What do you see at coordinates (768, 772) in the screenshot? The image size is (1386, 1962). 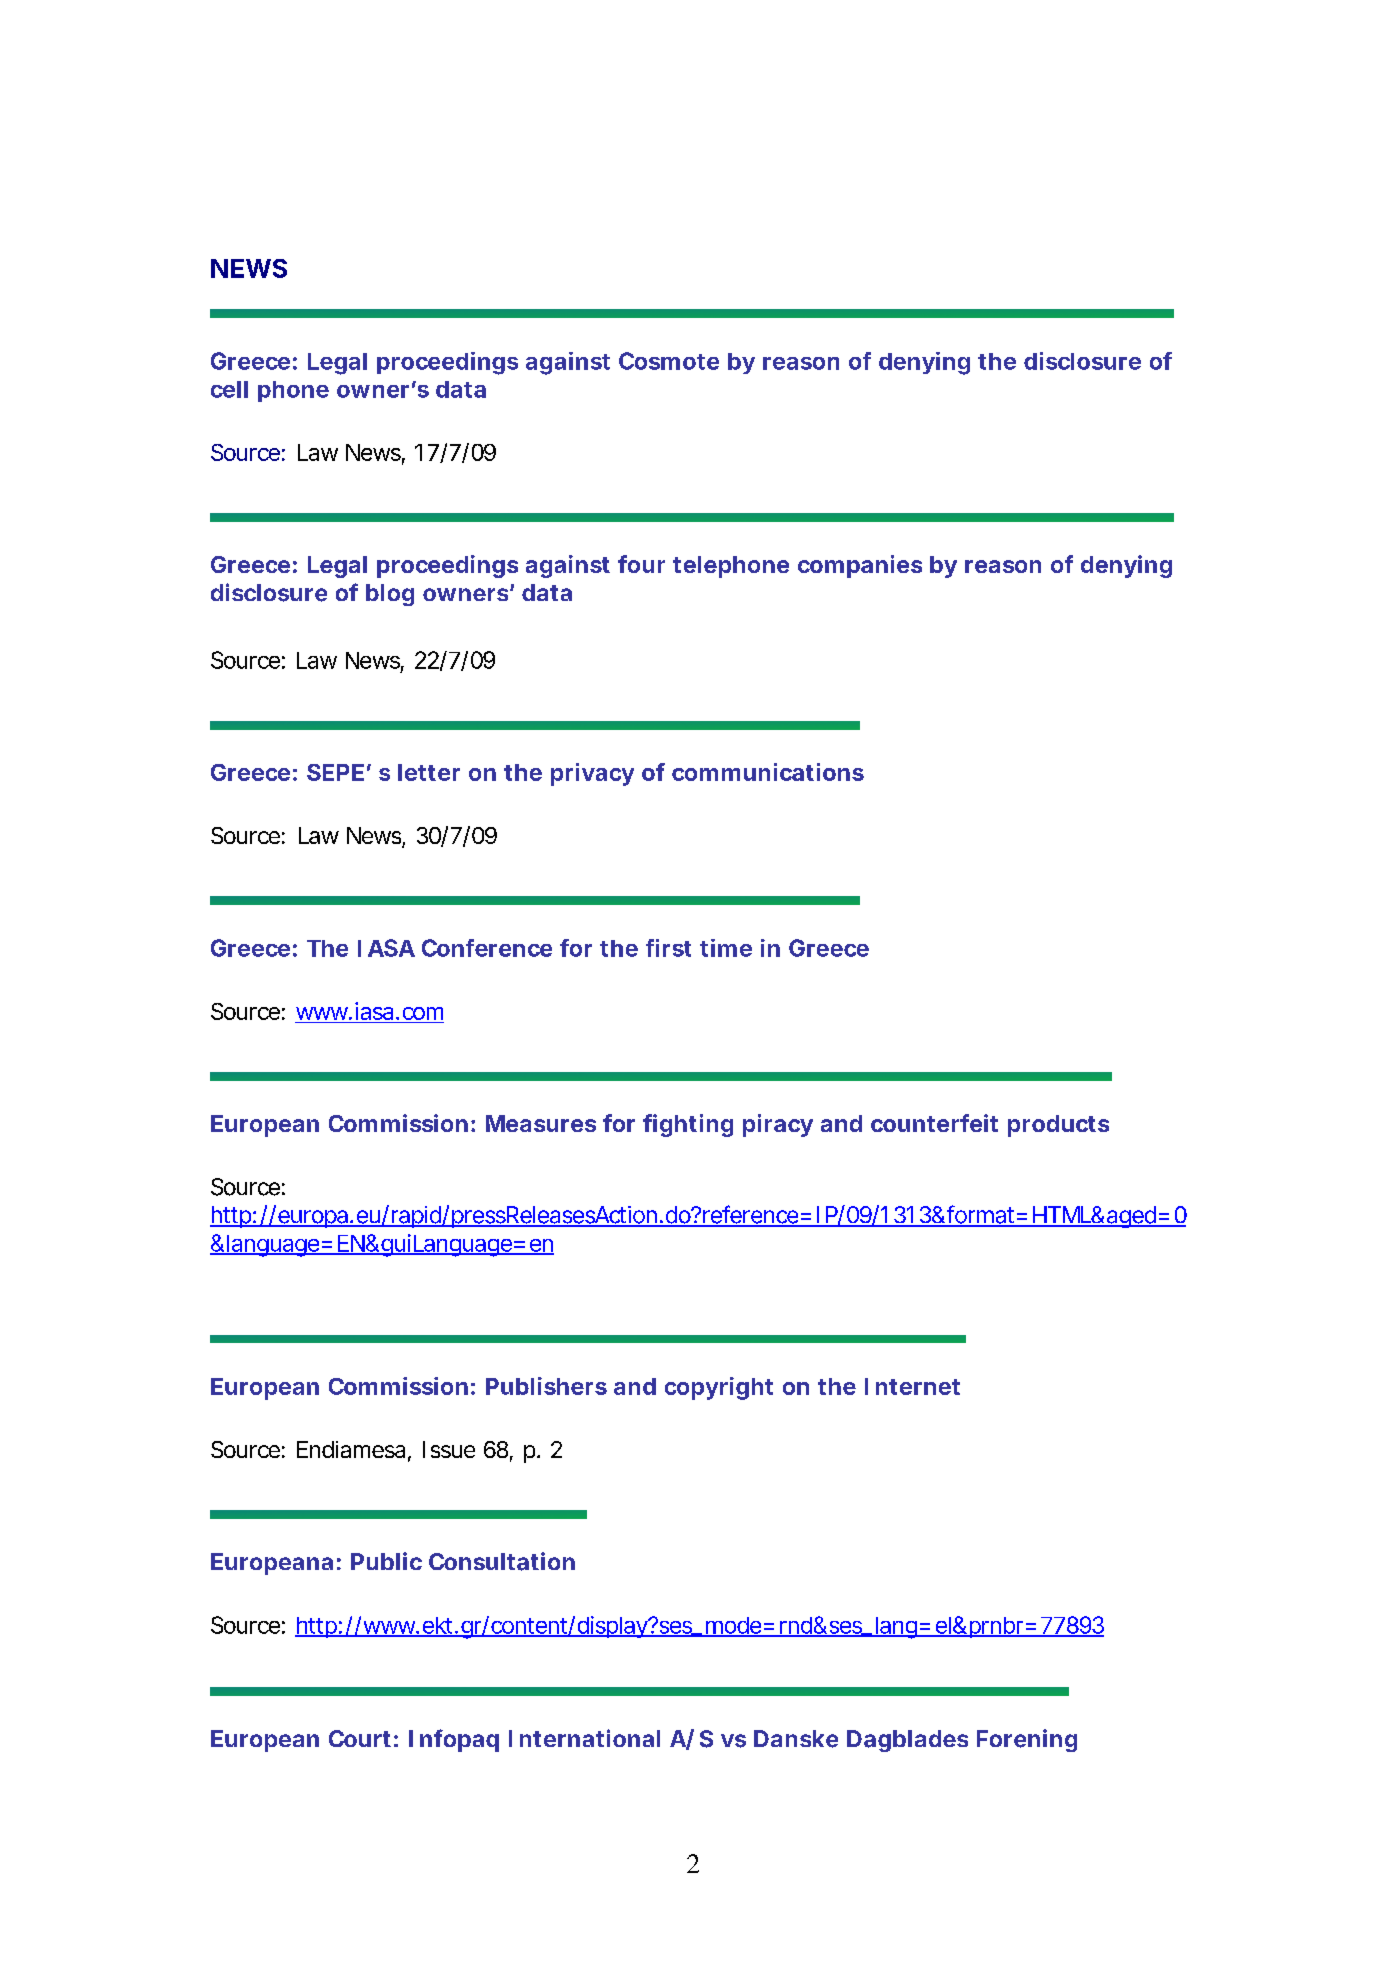 I see `communications` at bounding box center [768, 772].
